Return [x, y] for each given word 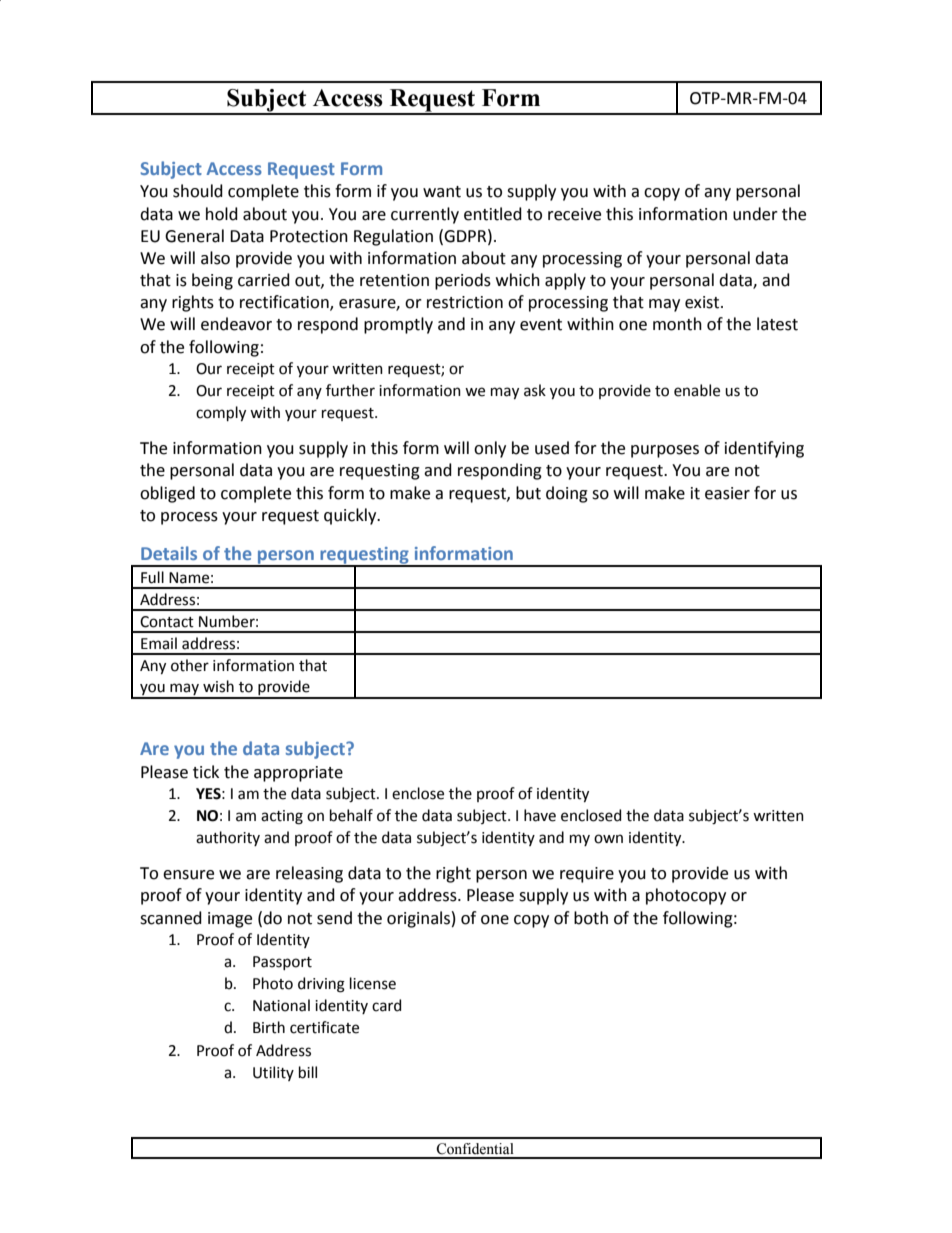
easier [727, 493]
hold [222, 214]
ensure [188, 875]
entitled [493, 214]
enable [697, 390]
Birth [269, 1027]
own [608, 839]
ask [535, 390]
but [528, 493]
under [755, 214]
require [587, 875]
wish [218, 686]
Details [169, 553]
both [591, 918]
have [540, 815]
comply [221, 413]
